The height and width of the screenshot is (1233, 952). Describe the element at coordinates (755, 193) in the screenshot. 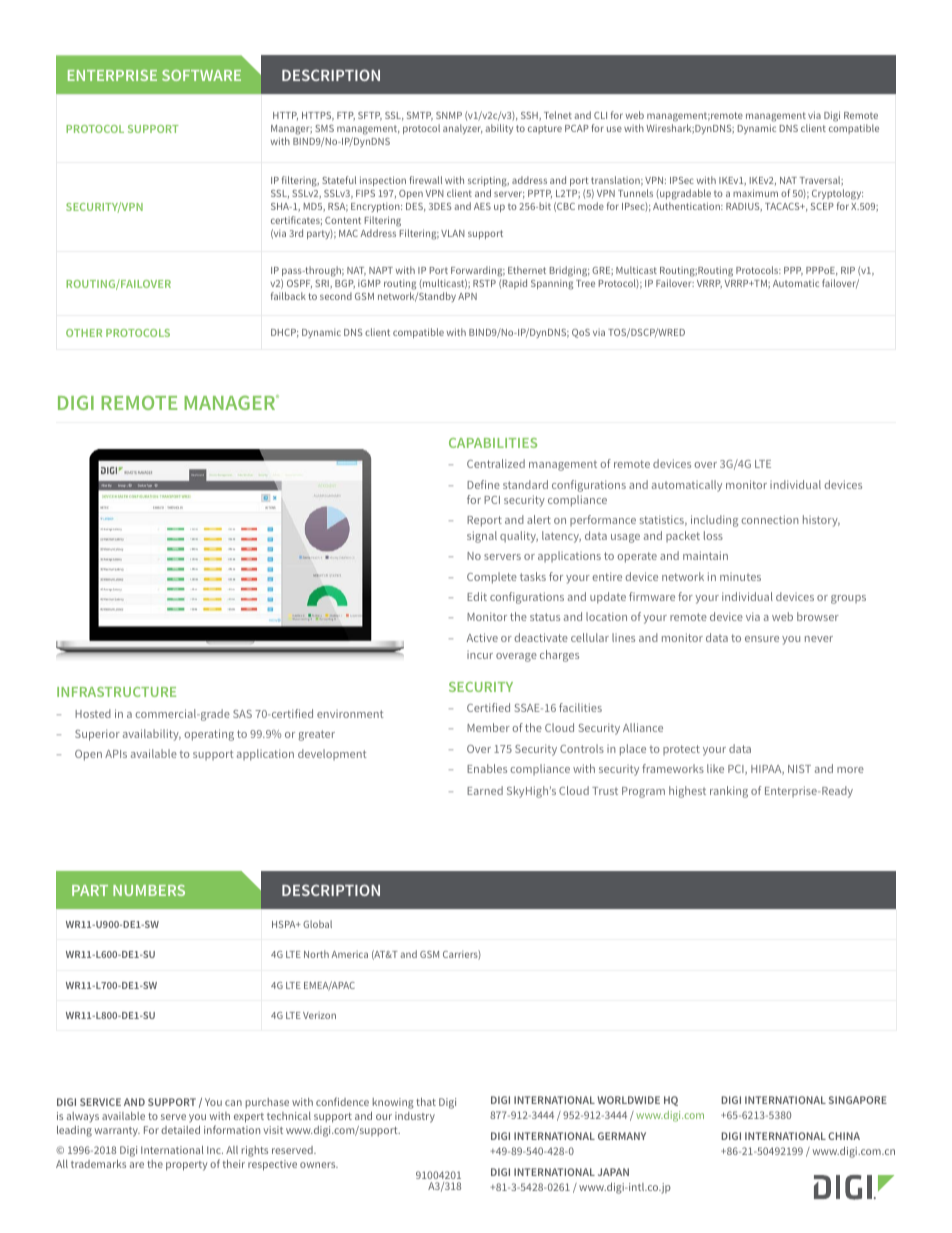

I see `maximum` at that location.
